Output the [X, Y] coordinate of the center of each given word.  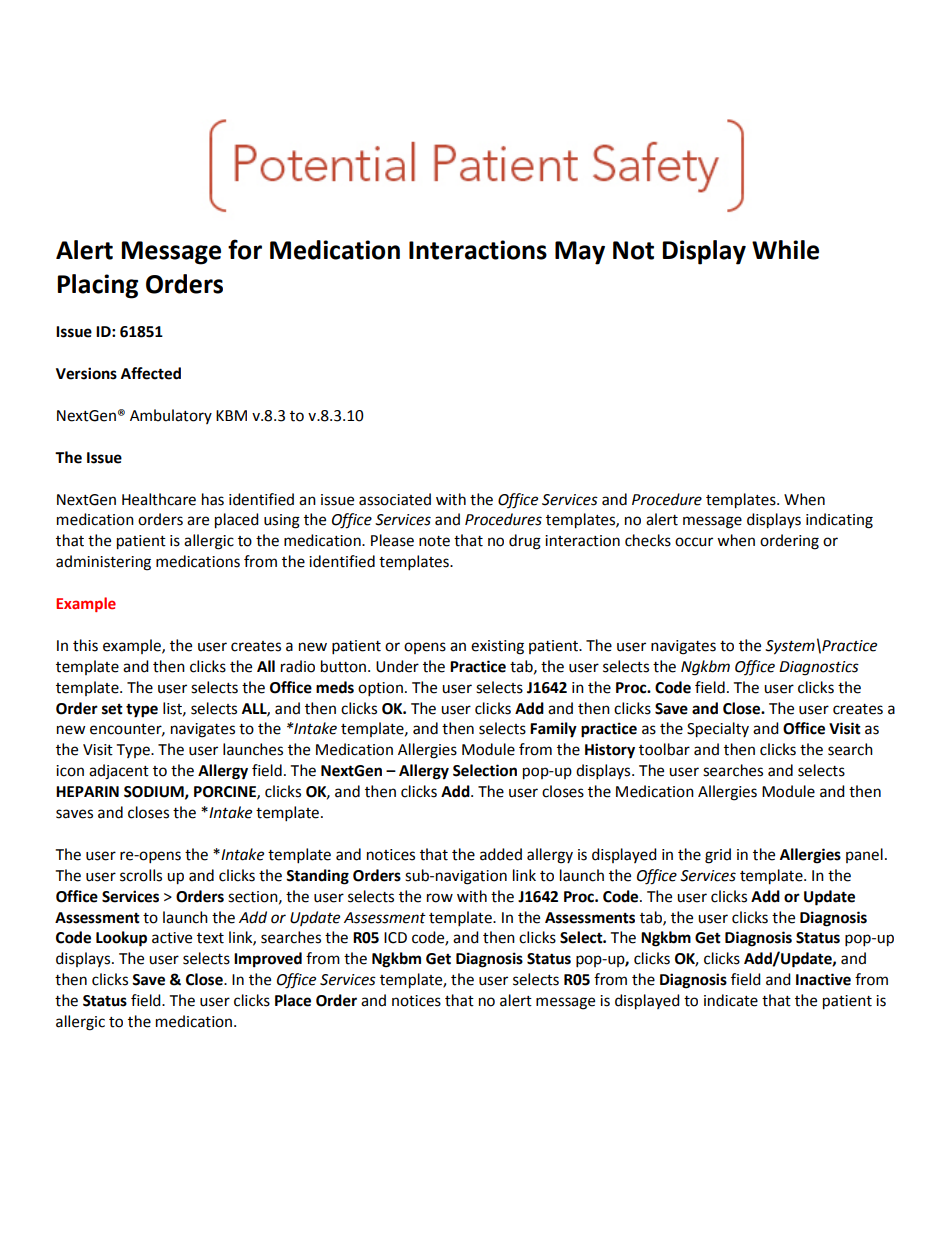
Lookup [121, 939]
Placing [97, 286]
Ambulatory [171, 416]
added [501, 854]
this [85, 645]
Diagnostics [819, 668]
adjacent [119, 772]
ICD [395, 938]
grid [718, 856]
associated [395, 499]
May [580, 253]
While [785, 250]
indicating [839, 521]
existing [497, 647]
